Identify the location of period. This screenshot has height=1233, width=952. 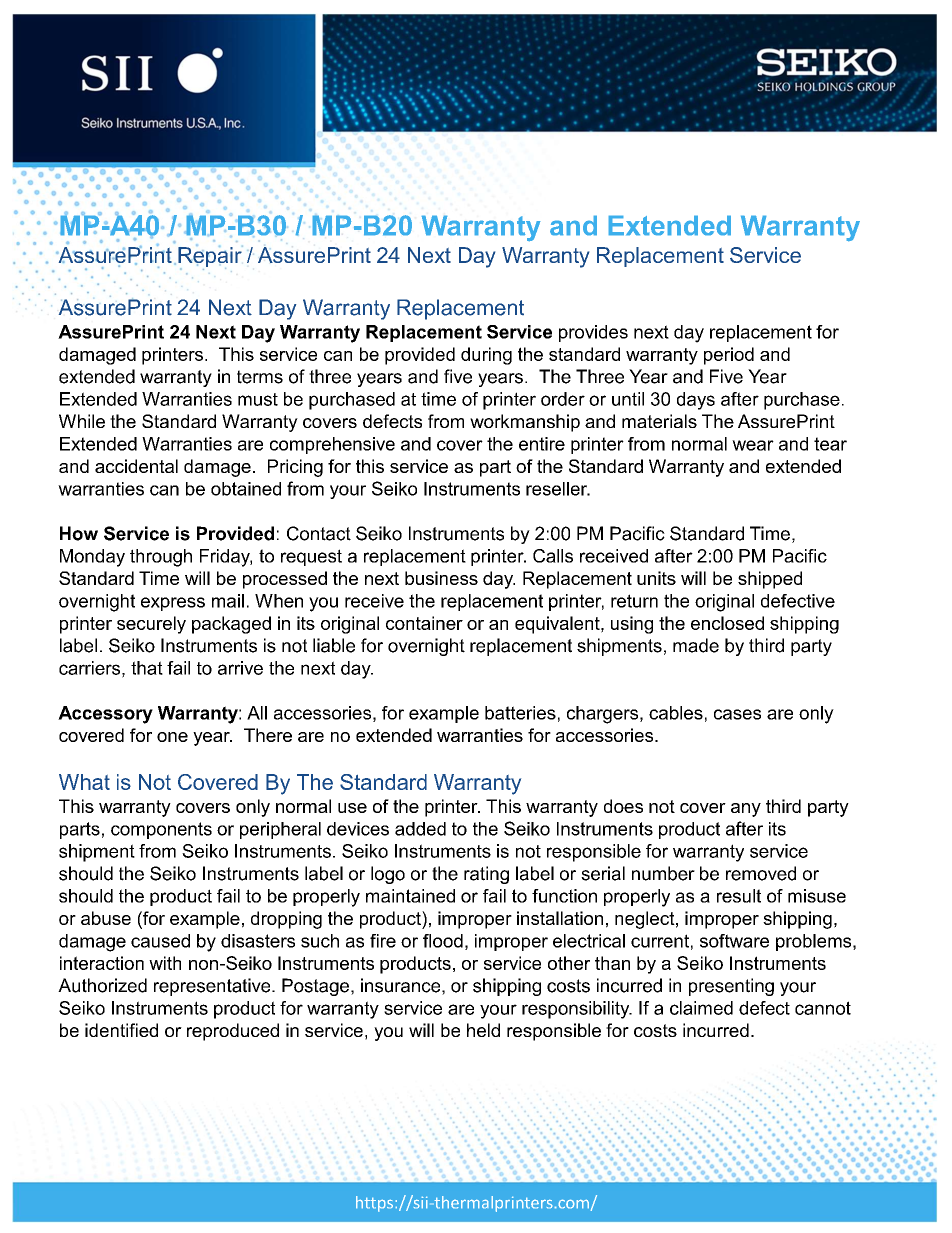
(729, 356).
